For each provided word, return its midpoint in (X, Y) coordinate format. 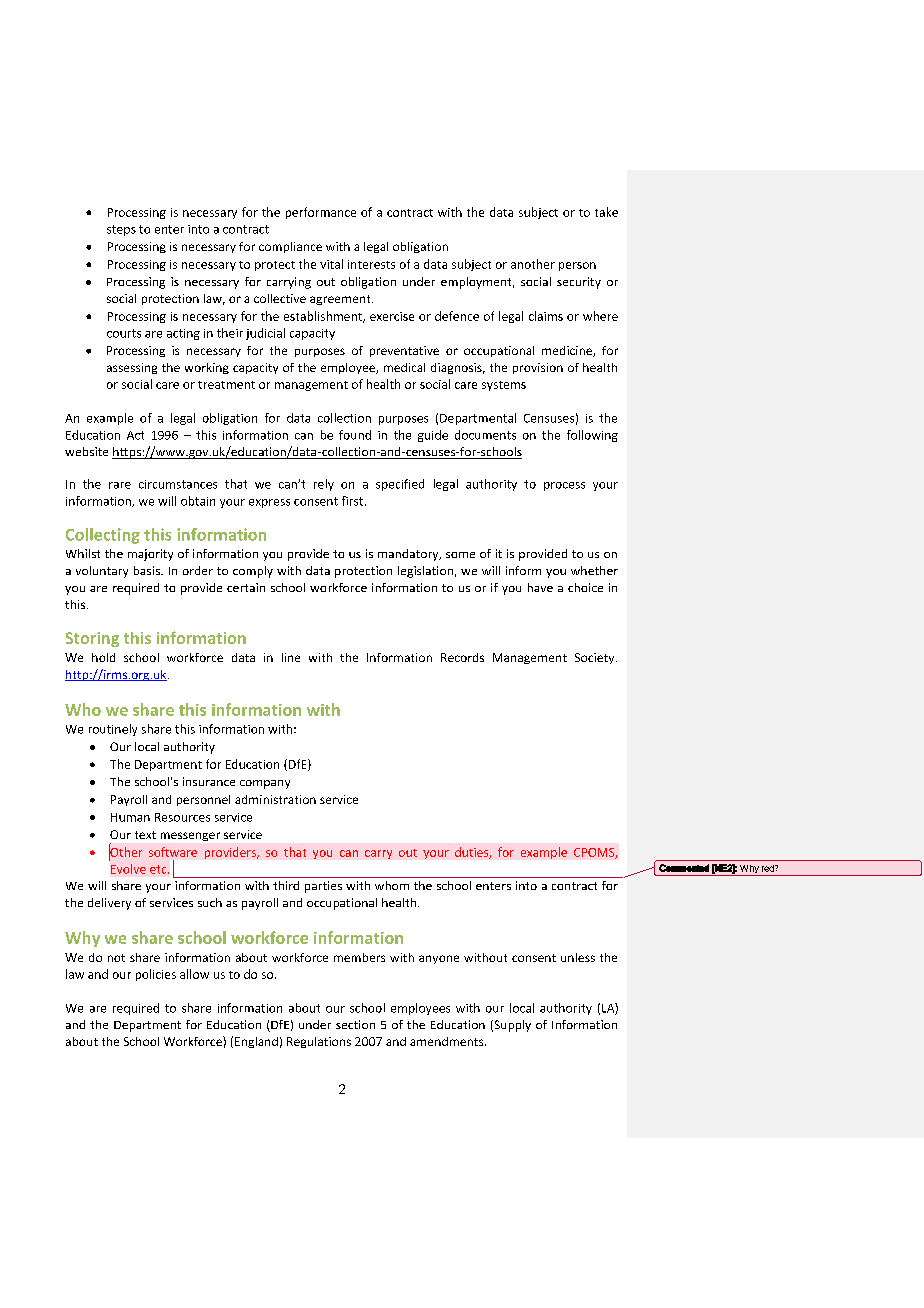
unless (578, 957)
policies (156, 975)
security (579, 283)
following (592, 436)
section (355, 1024)
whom (392, 885)
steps (121, 230)
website (86, 451)
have (540, 587)
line (291, 657)
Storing (92, 639)
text (145, 835)
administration (275, 799)
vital (331, 264)
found (355, 435)
